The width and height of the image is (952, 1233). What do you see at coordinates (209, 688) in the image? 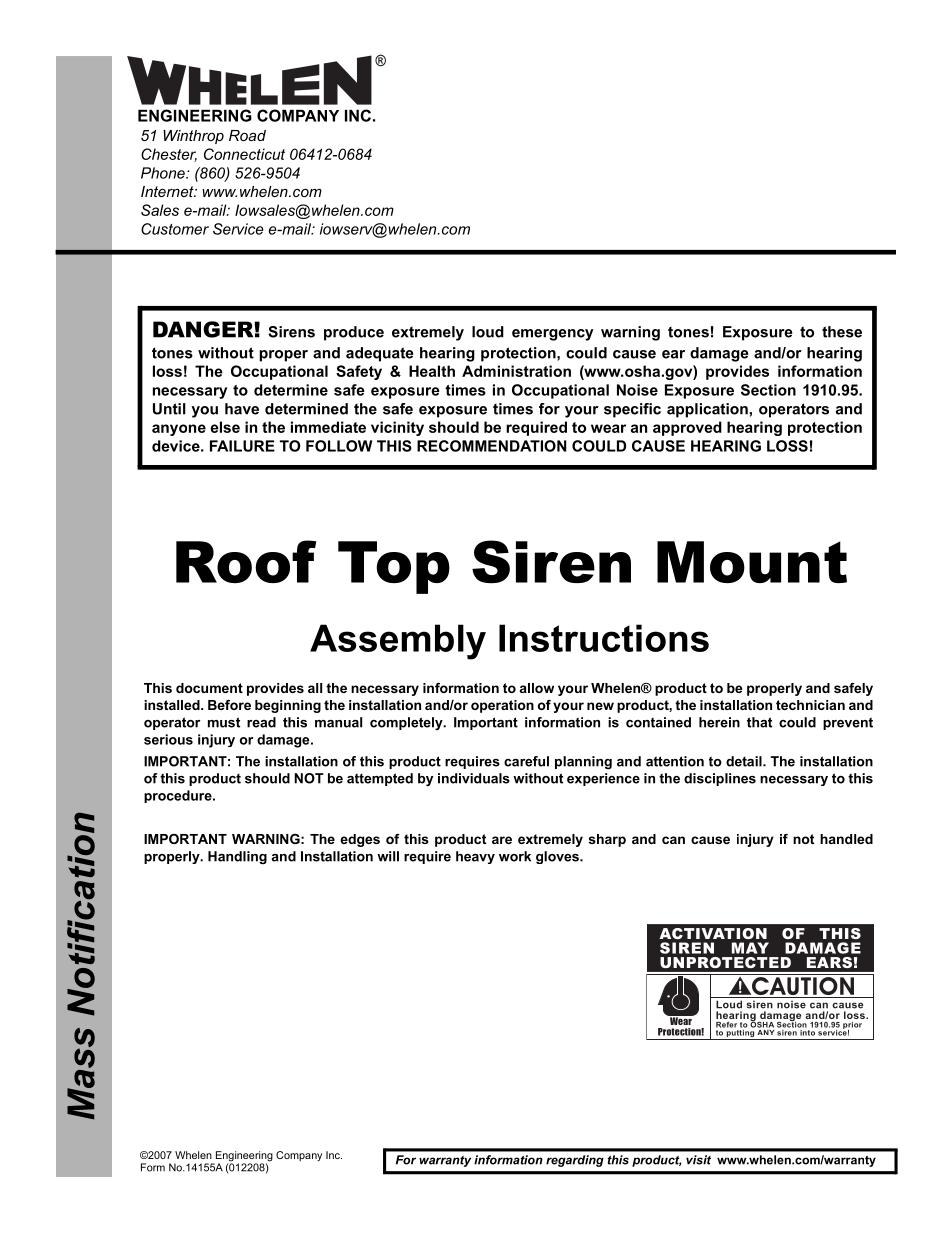
I see `document` at bounding box center [209, 688].
